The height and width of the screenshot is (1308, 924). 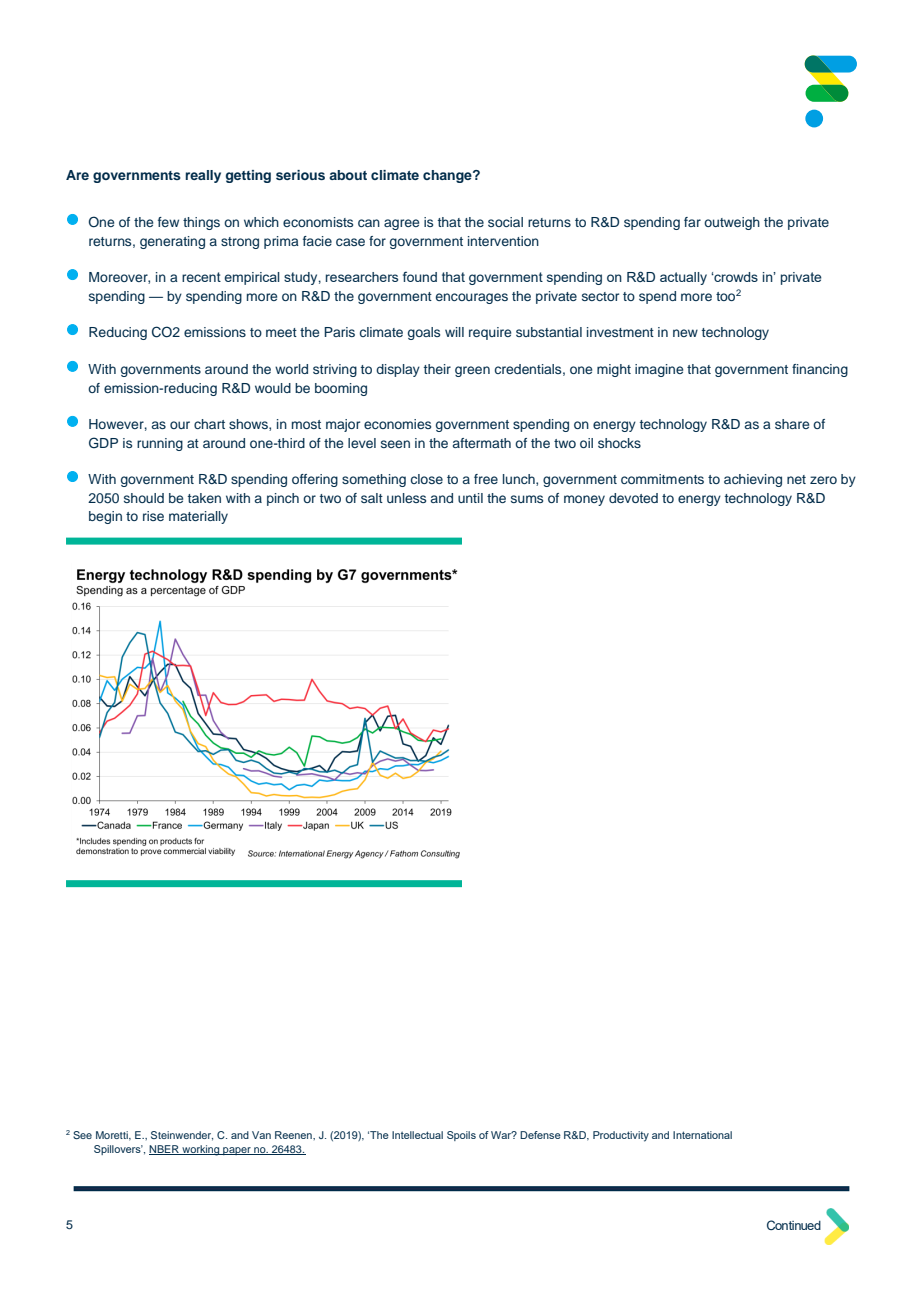 I want to click on taken, so click(x=204, y=498).
